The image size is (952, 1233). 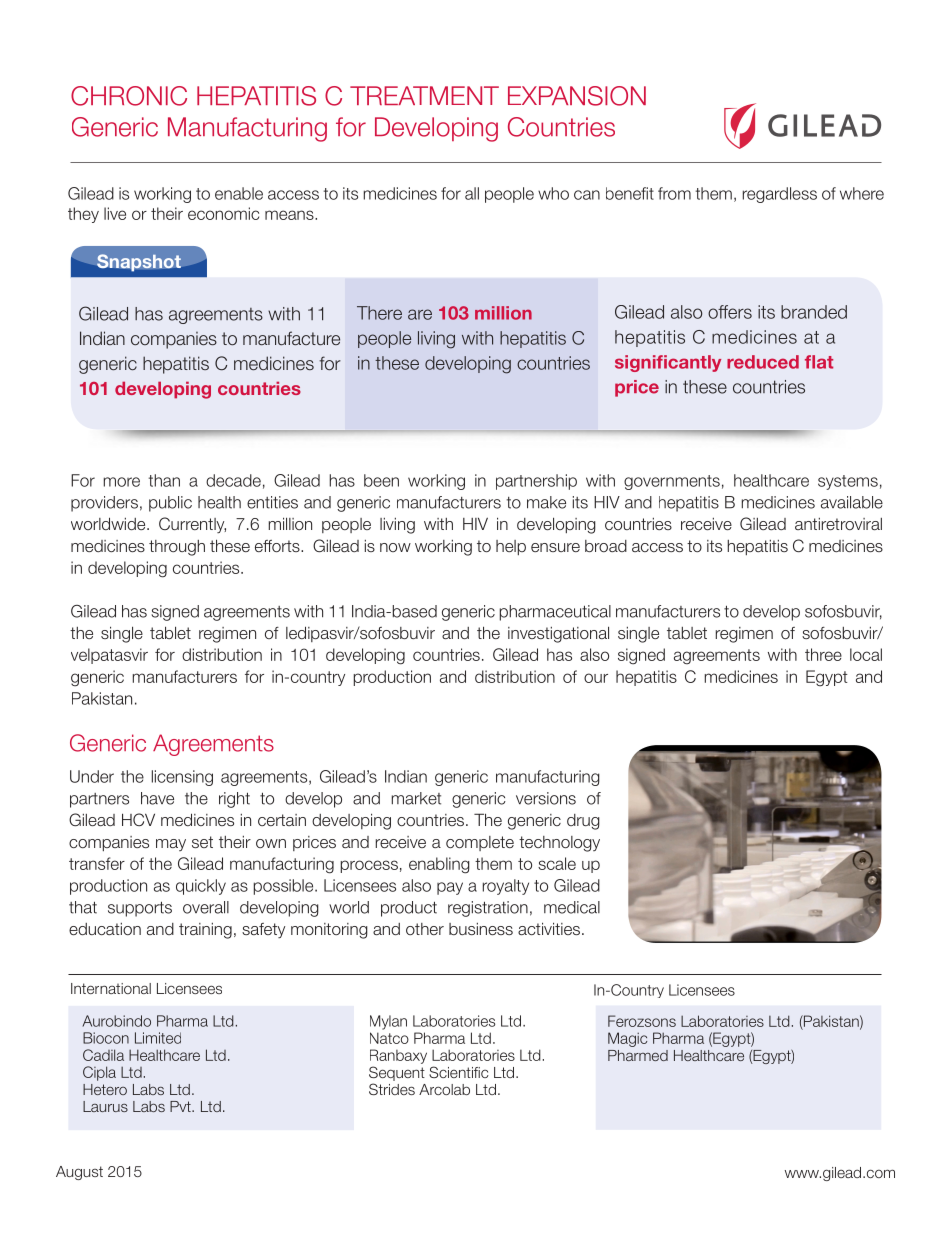 What do you see at coordinates (129, 96) in the screenshot?
I see `CHRONIC` at bounding box center [129, 96].
